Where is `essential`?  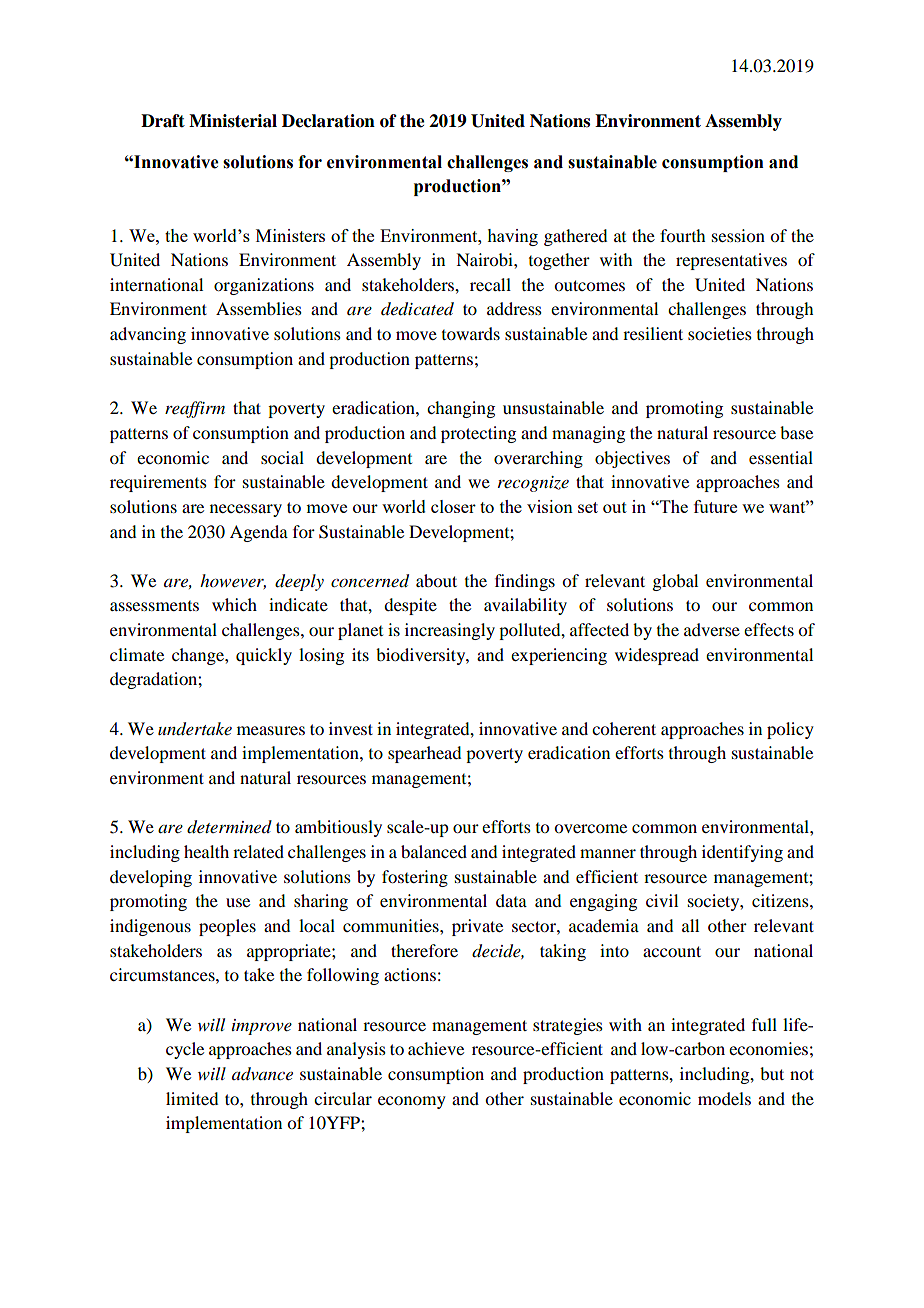 essential is located at coordinates (781, 457).
